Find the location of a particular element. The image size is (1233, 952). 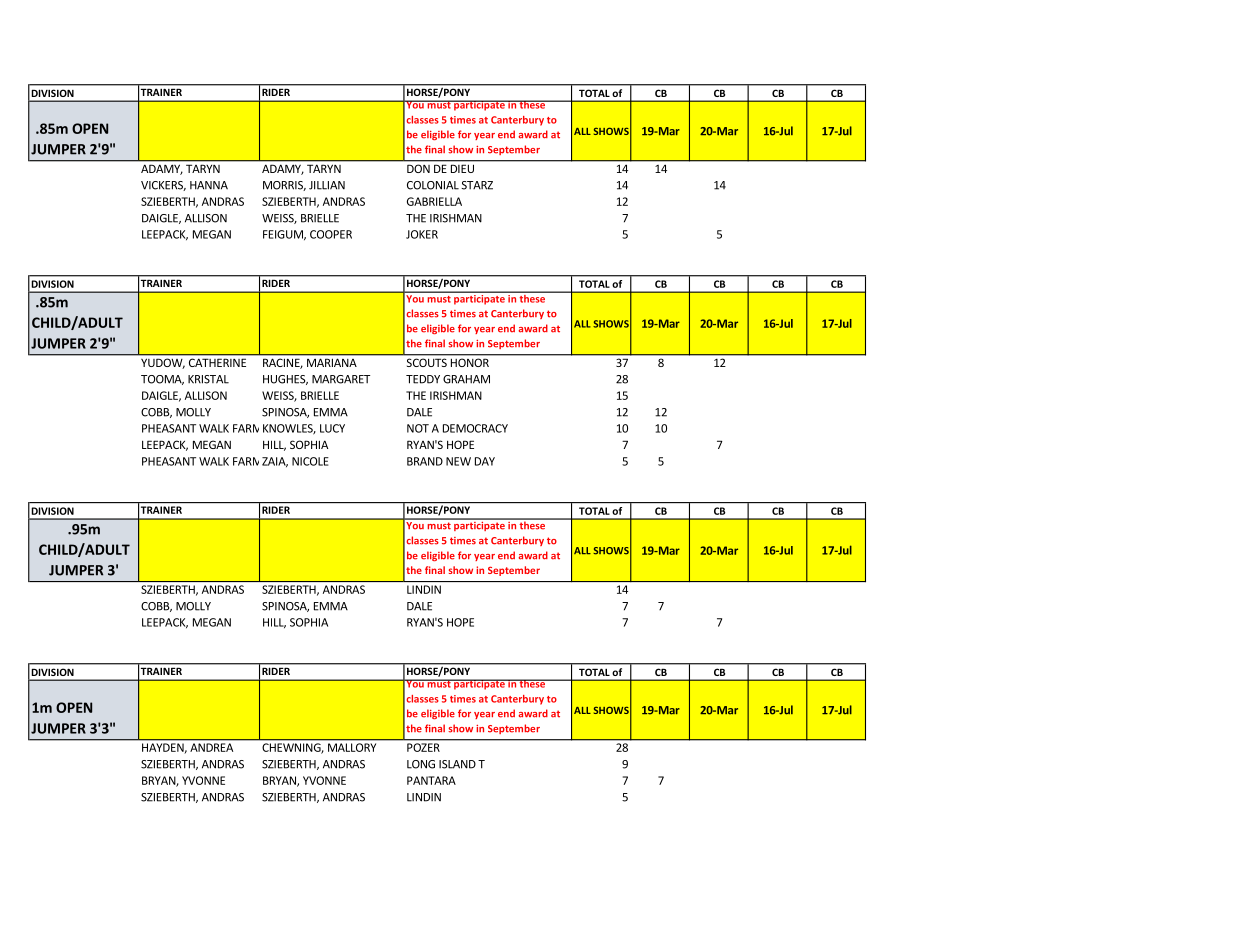

JILLIAN is located at coordinates (327, 185).
